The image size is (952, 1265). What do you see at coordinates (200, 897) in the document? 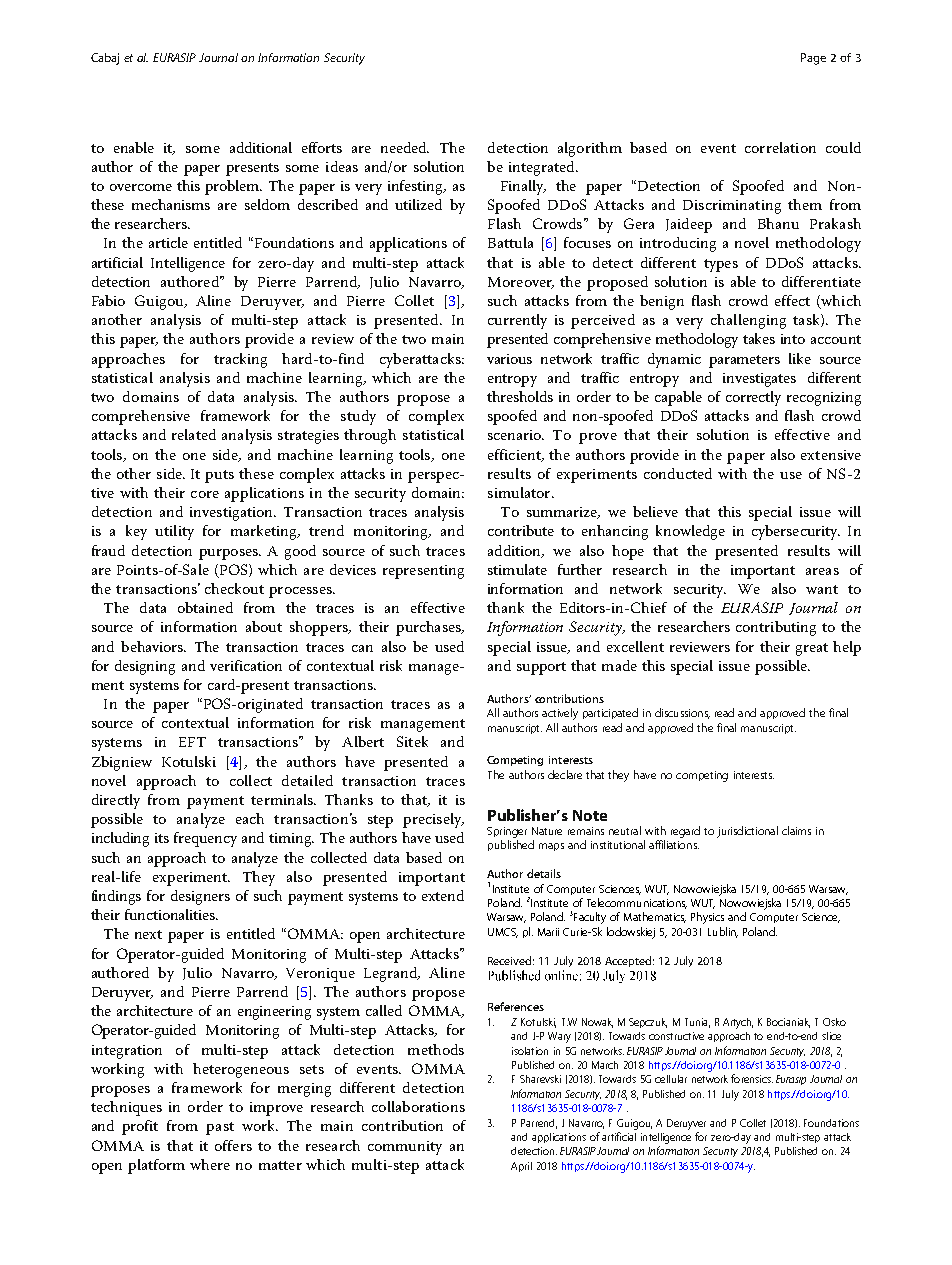
I see `designers` at bounding box center [200, 897].
